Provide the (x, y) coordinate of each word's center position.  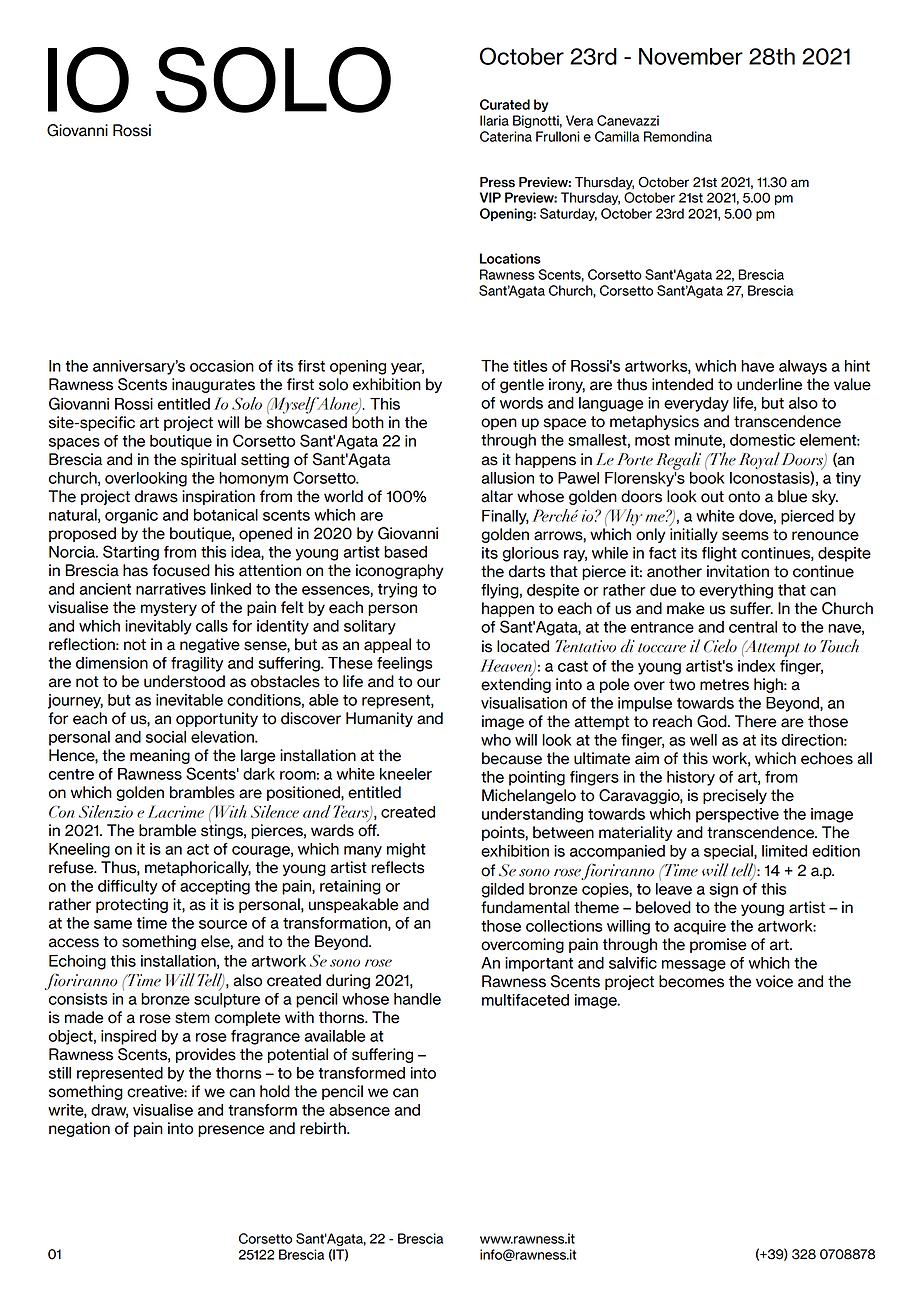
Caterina (506, 136)
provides (206, 1055)
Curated (505, 104)
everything (736, 591)
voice (774, 981)
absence (359, 1110)
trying (397, 590)
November (691, 56)
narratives (171, 589)
